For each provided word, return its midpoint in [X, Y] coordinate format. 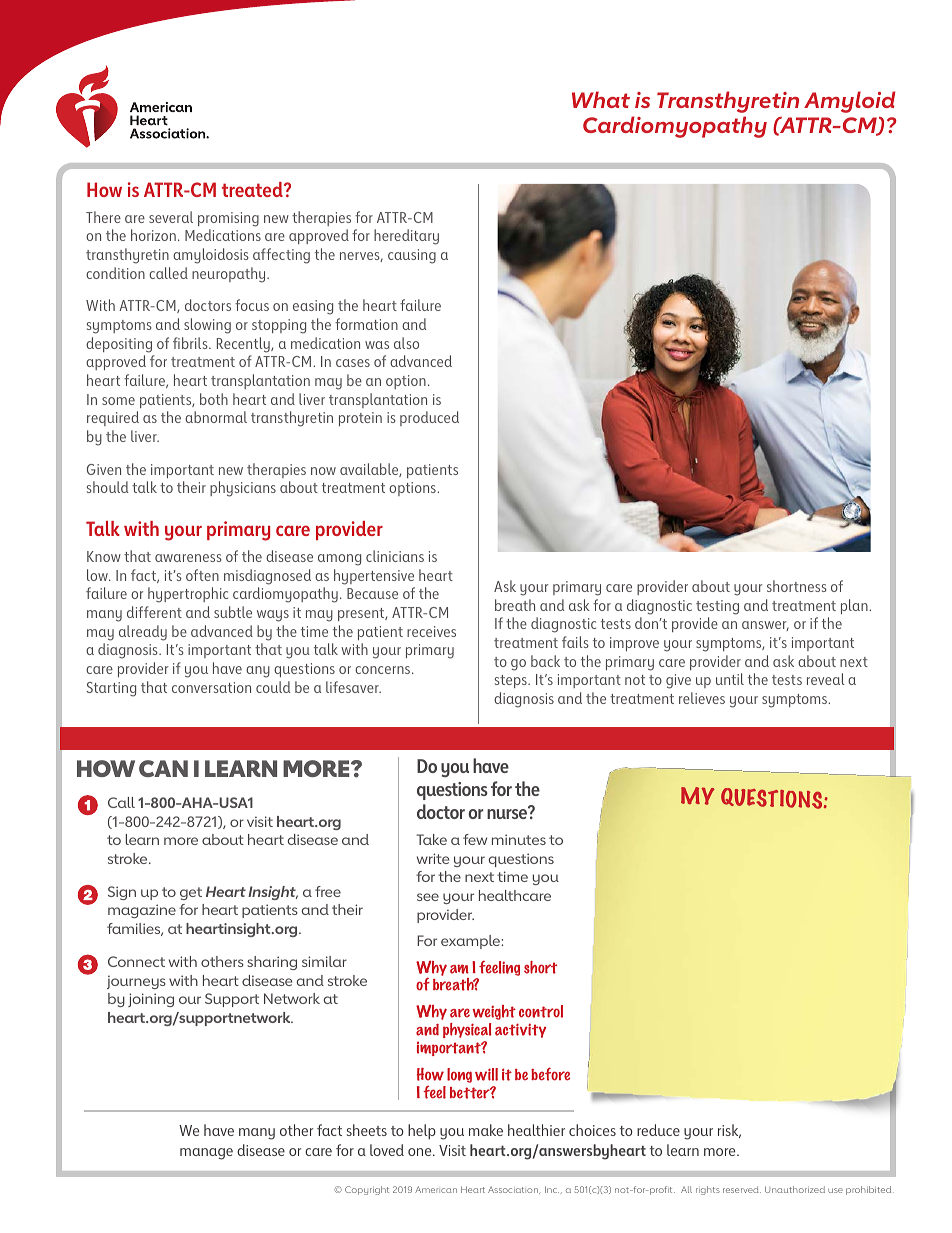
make [486, 1130]
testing [717, 607]
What [601, 99]
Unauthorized [795, 1189]
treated [253, 189]
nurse [508, 813]
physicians [243, 489]
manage [206, 1154]
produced [429, 418]
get [191, 893]
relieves [702, 698]
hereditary [406, 237]
